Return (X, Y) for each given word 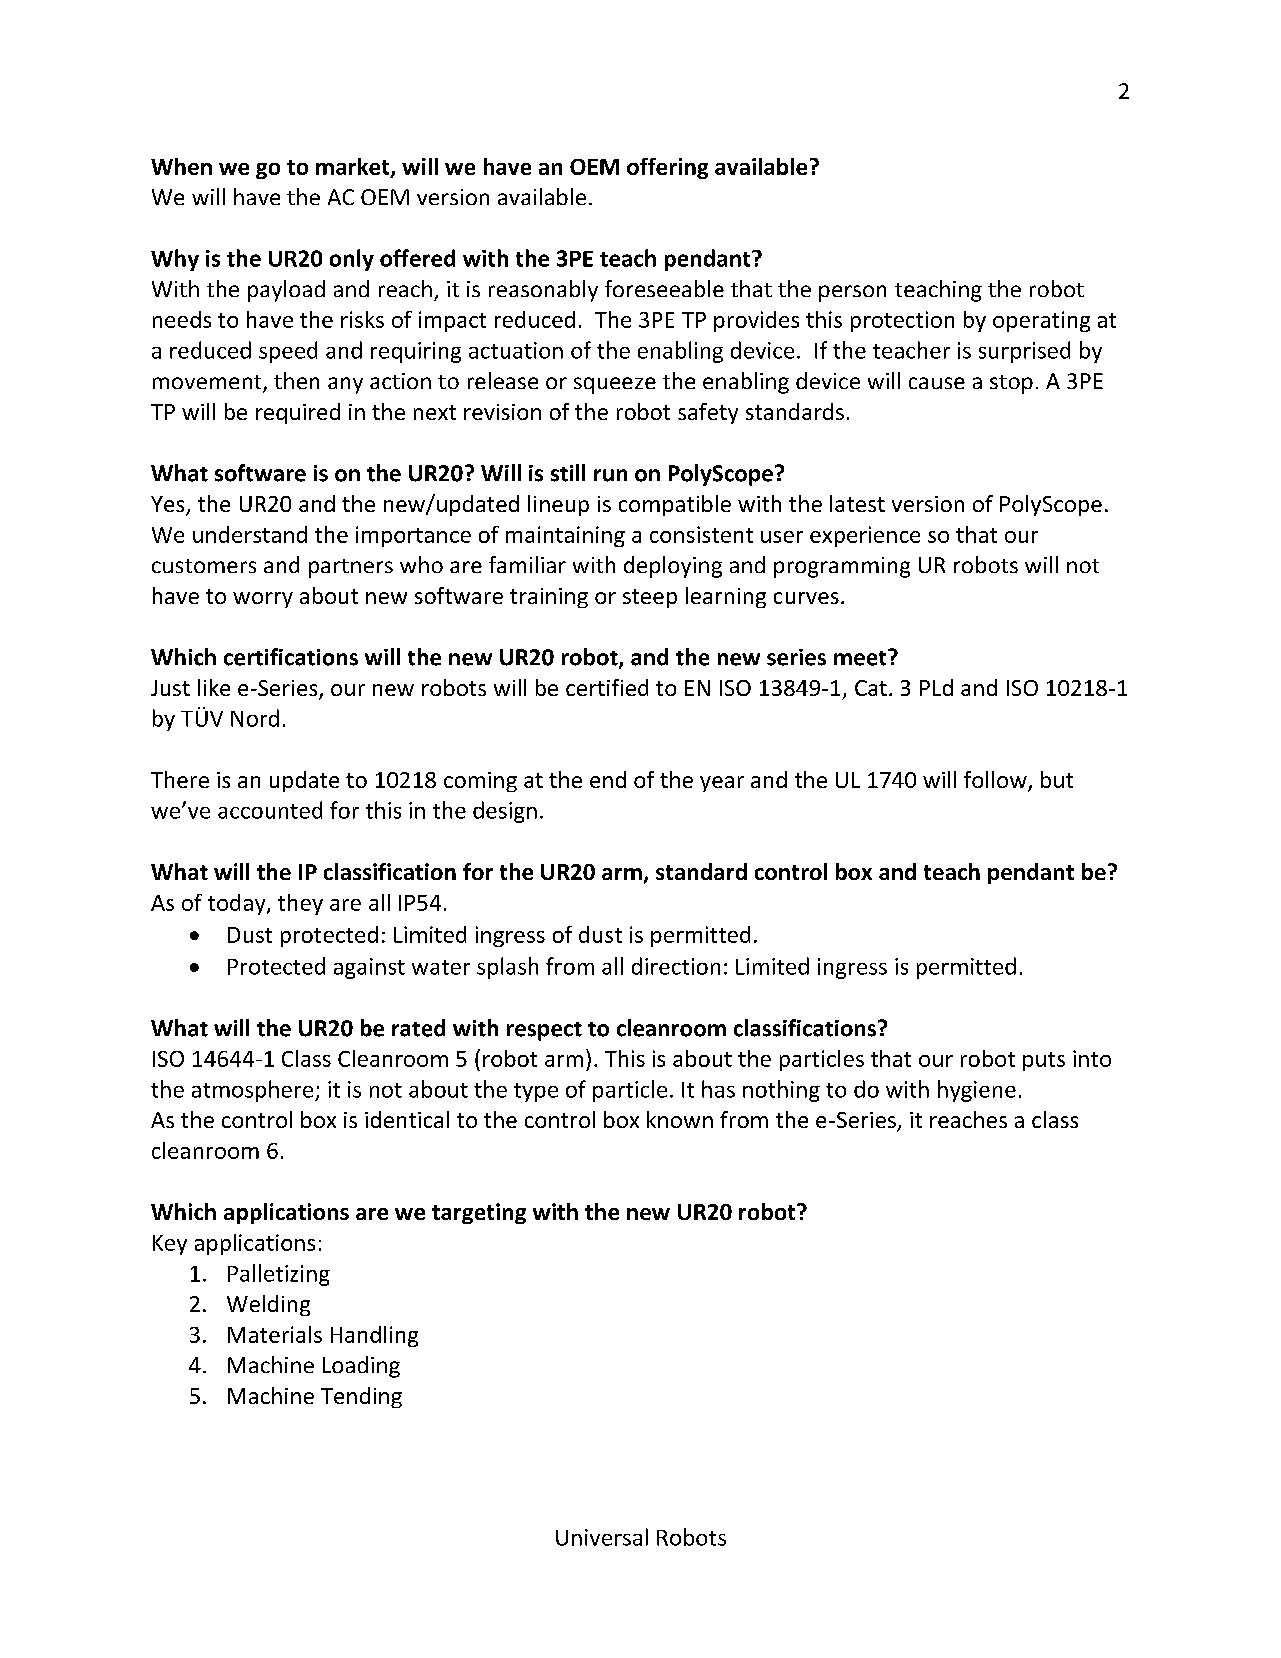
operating (1041, 321)
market (354, 167)
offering (667, 168)
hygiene (977, 1091)
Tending (361, 1397)
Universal (602, 1537)
